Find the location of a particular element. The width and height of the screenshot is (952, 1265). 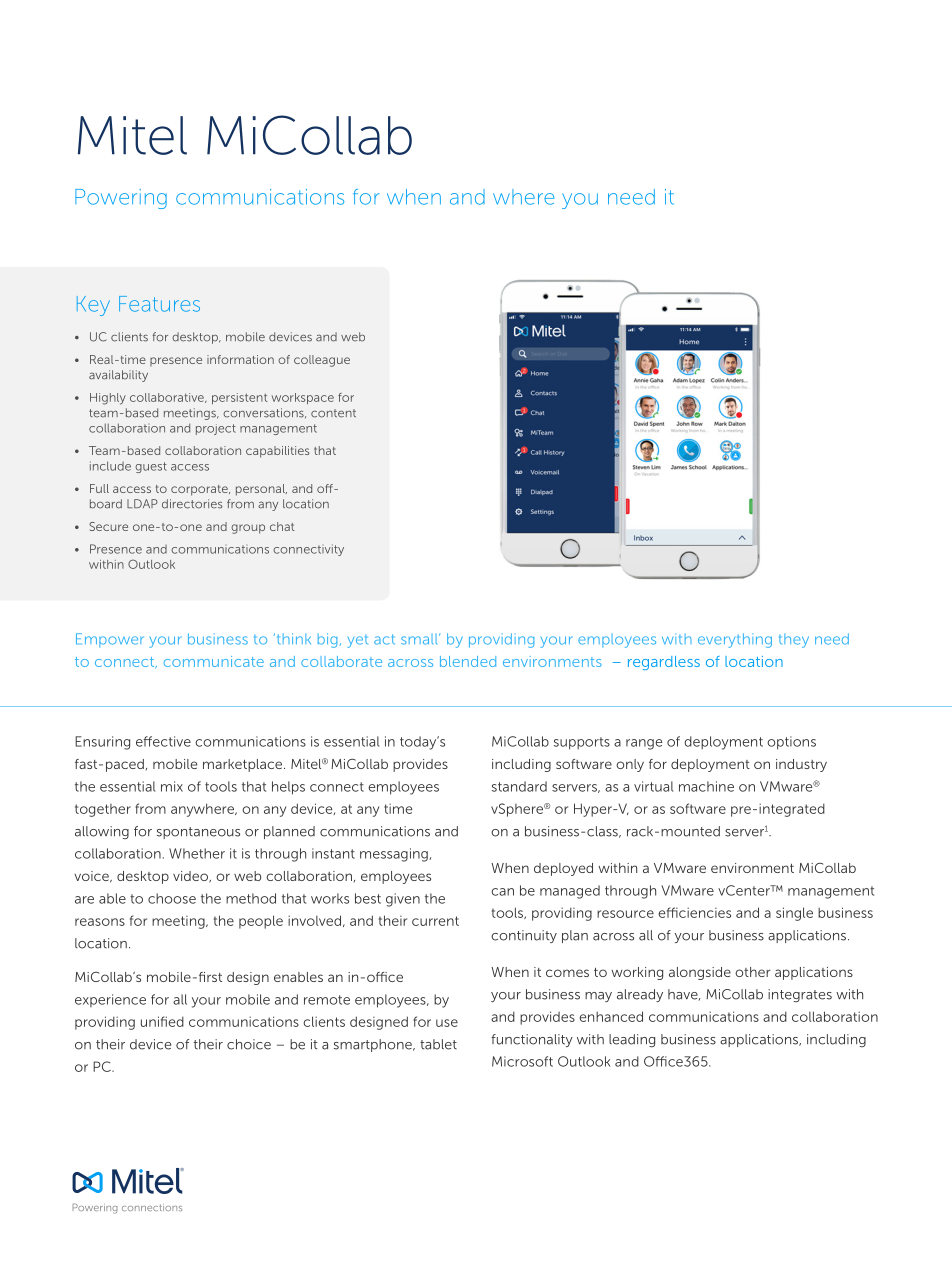

colleague is located at coordinates (322, 361).
